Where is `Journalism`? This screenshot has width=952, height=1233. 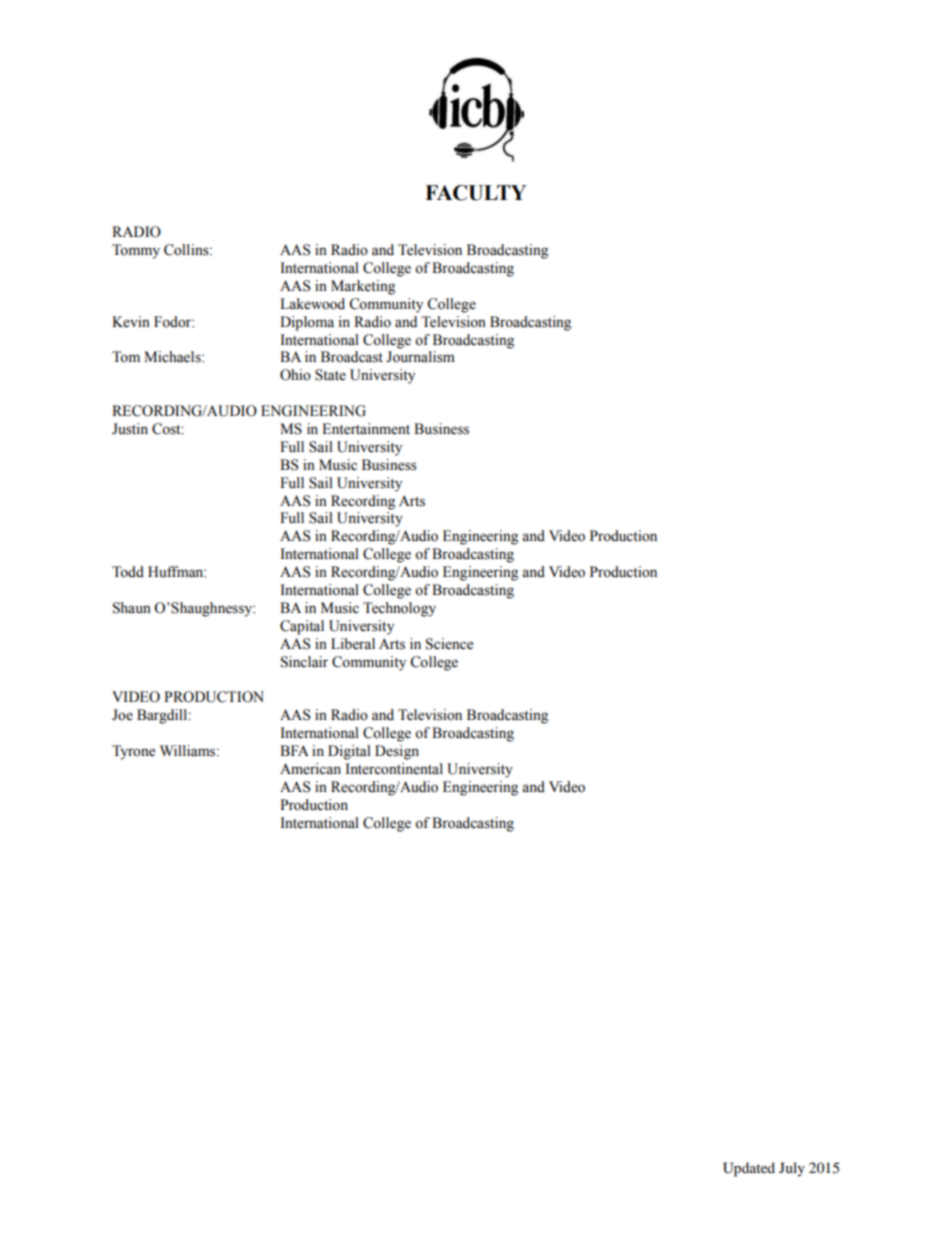 Journalism is located at coordinates (420, 357).
